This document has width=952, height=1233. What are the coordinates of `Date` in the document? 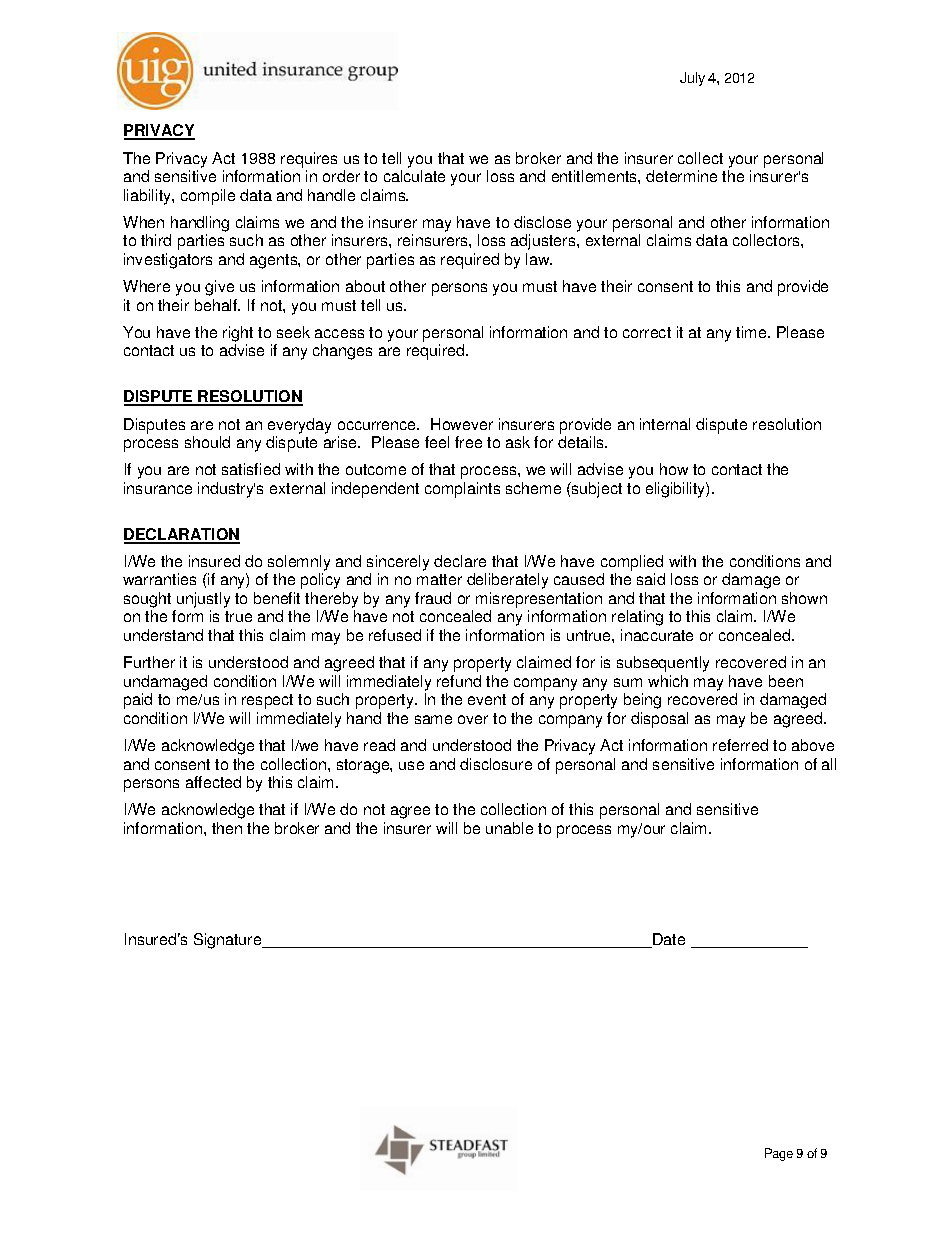 It's located at (668, 940).
